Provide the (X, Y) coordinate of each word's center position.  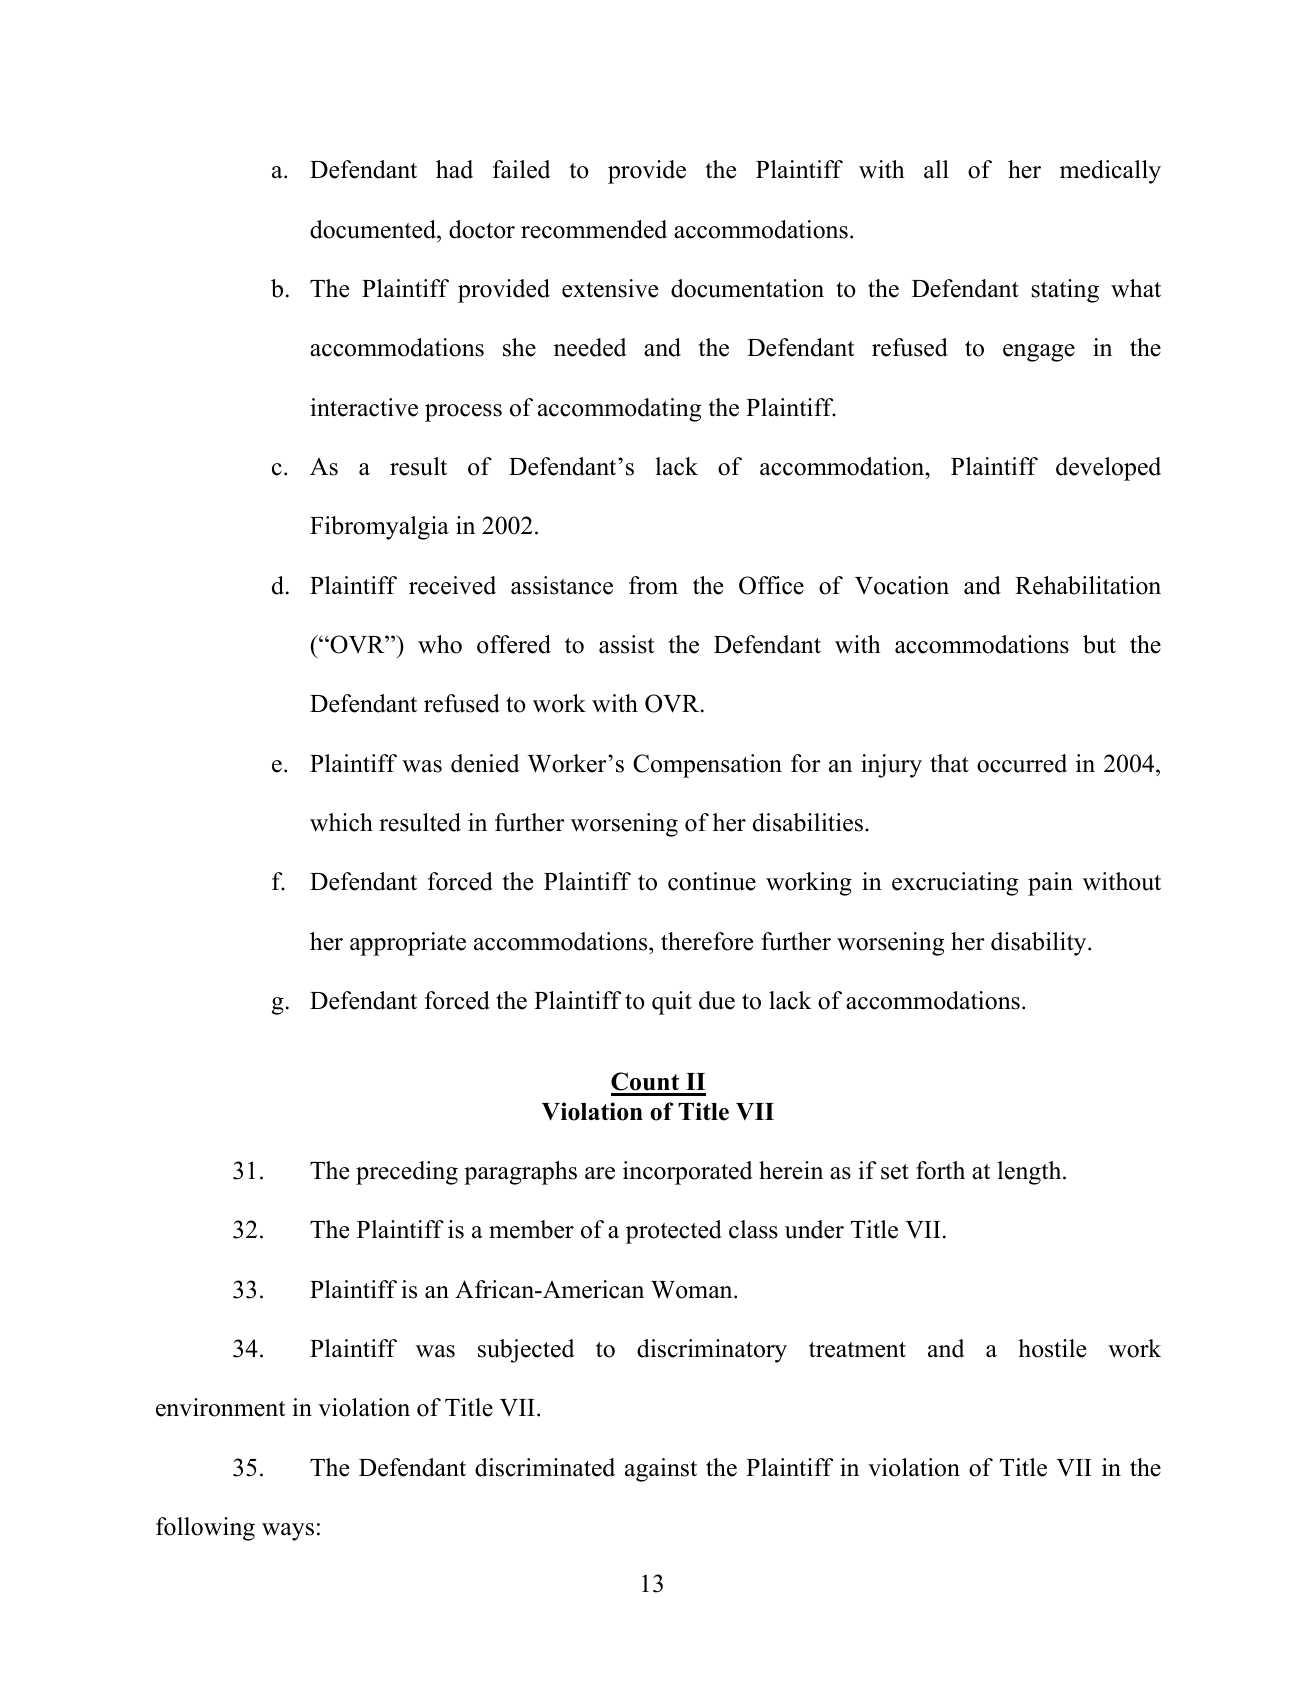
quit (672, 1003)
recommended (594, 229)
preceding (407, 1173)
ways (288, 1532)
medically (1110, 172)
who (440, 644)
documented (374, 229)
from (653, 585)
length (1030, 1173)
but (1099, 644)
